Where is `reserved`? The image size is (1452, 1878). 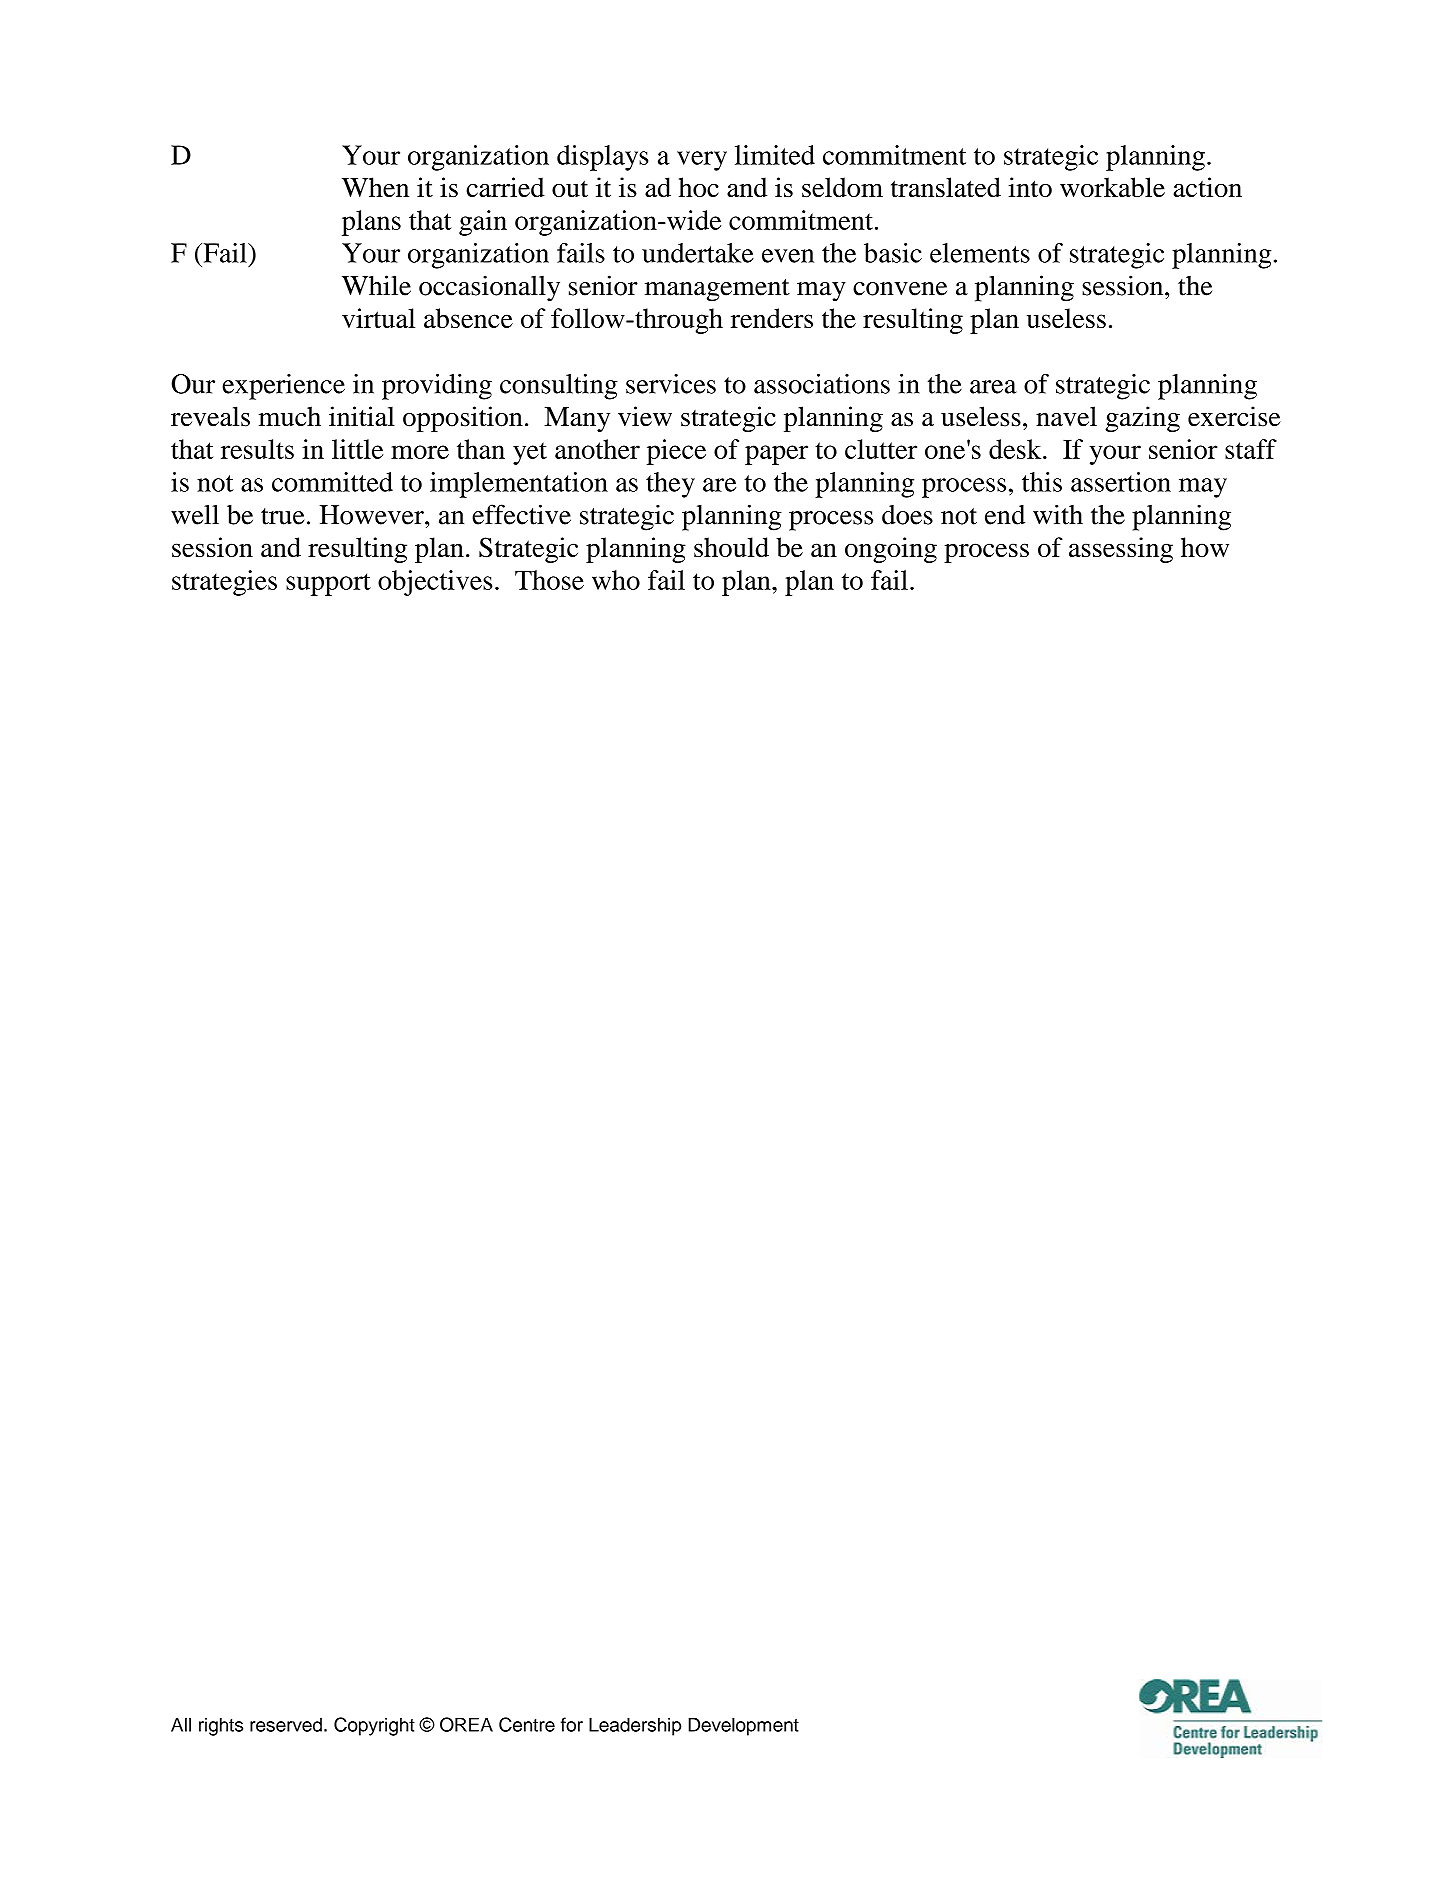 reserved is located at coordinates (286, 1724).
